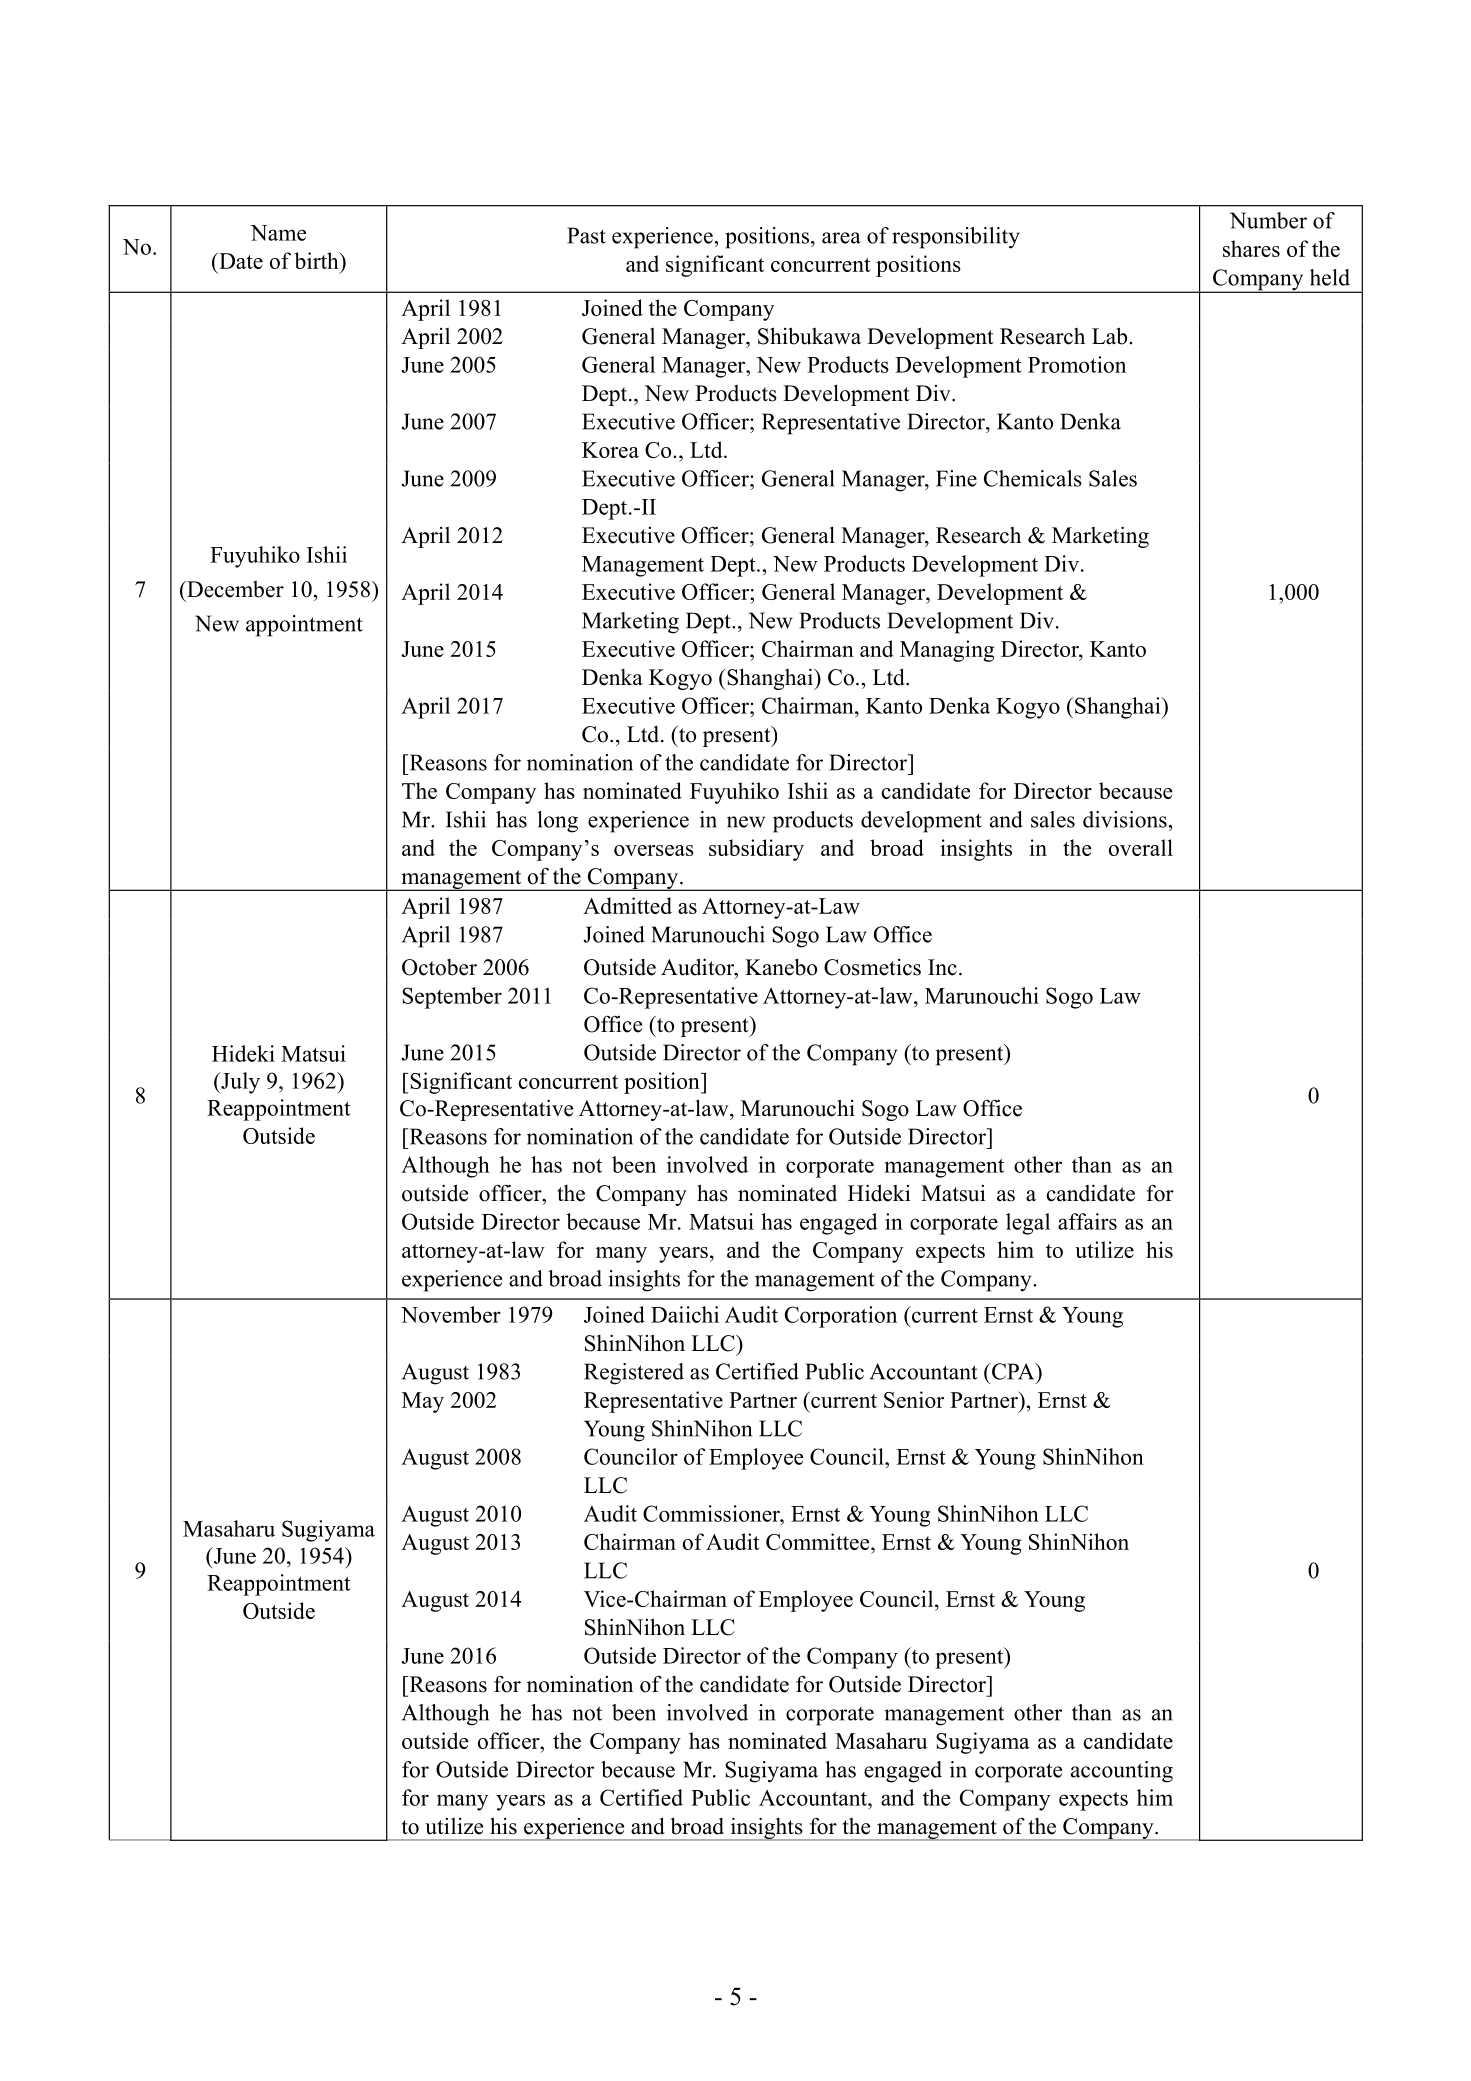 Image resolution: width=1471 pixels, height=2081 pixels. What do you see at coordinates (423, 1402) in the image?
I see `May` at bounding box center [423, 1402].
